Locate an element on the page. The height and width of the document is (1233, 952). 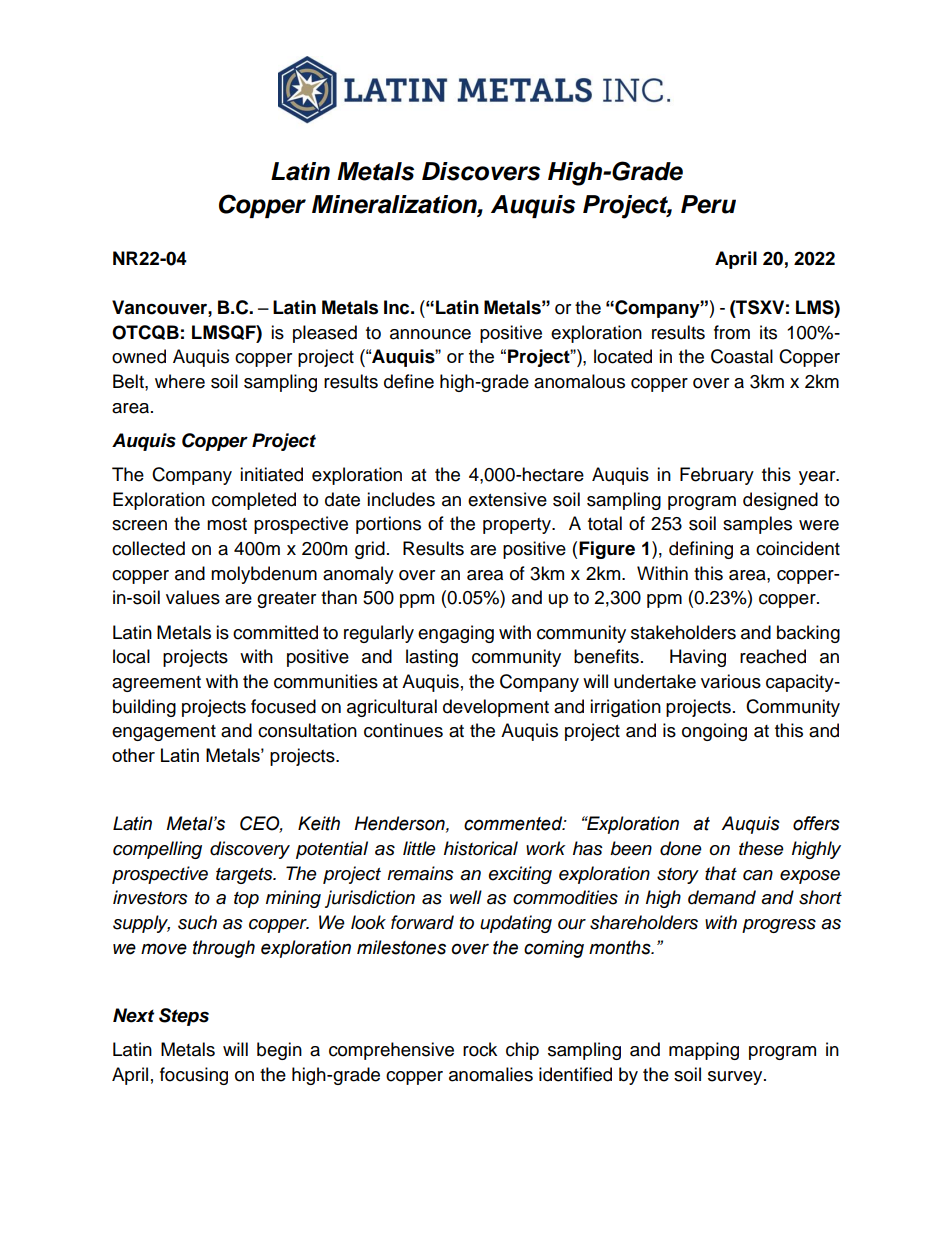
rock is located at coordinates (480, 1049).
